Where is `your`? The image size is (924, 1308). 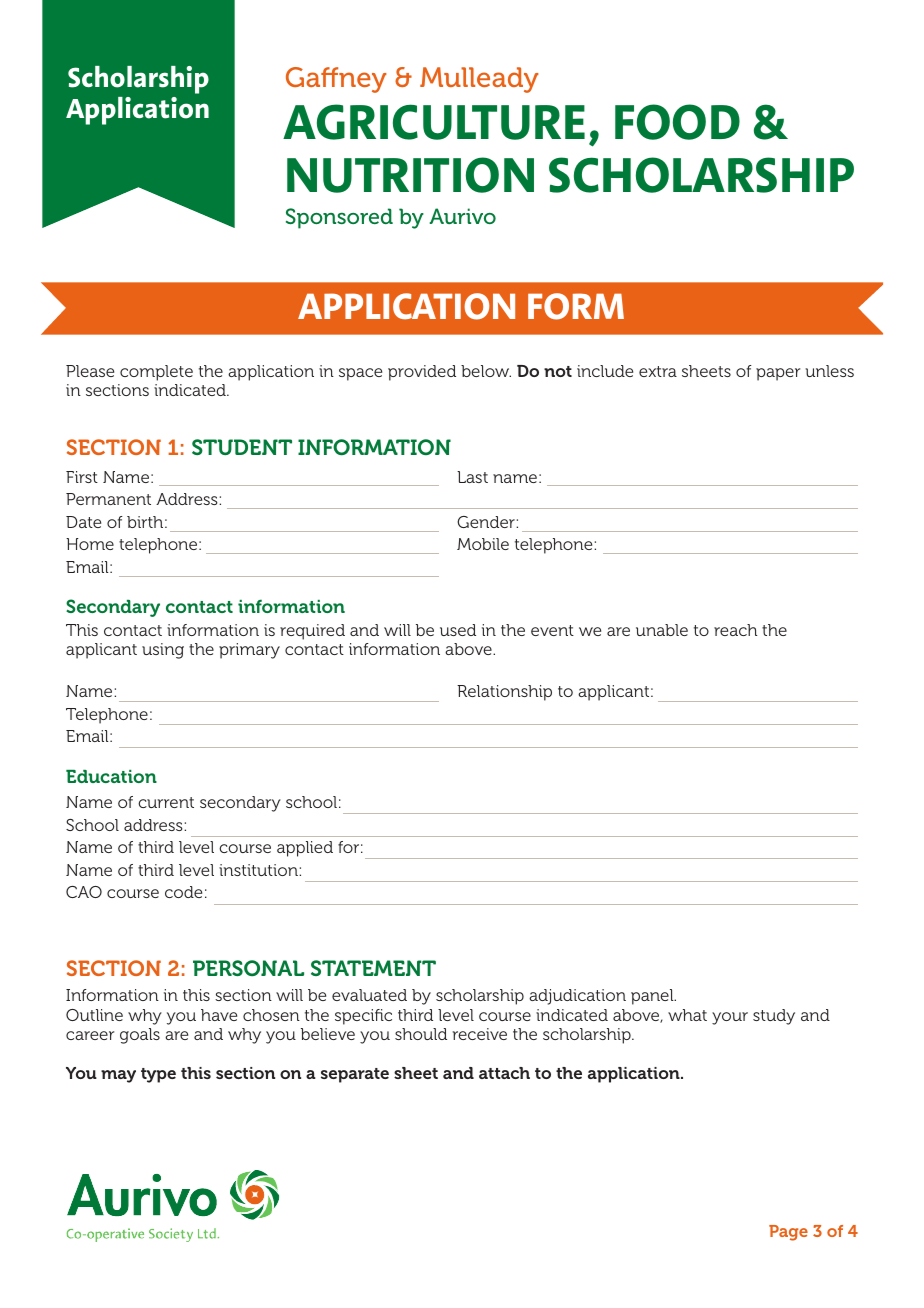
your is located at coordinates (730, 1018).
